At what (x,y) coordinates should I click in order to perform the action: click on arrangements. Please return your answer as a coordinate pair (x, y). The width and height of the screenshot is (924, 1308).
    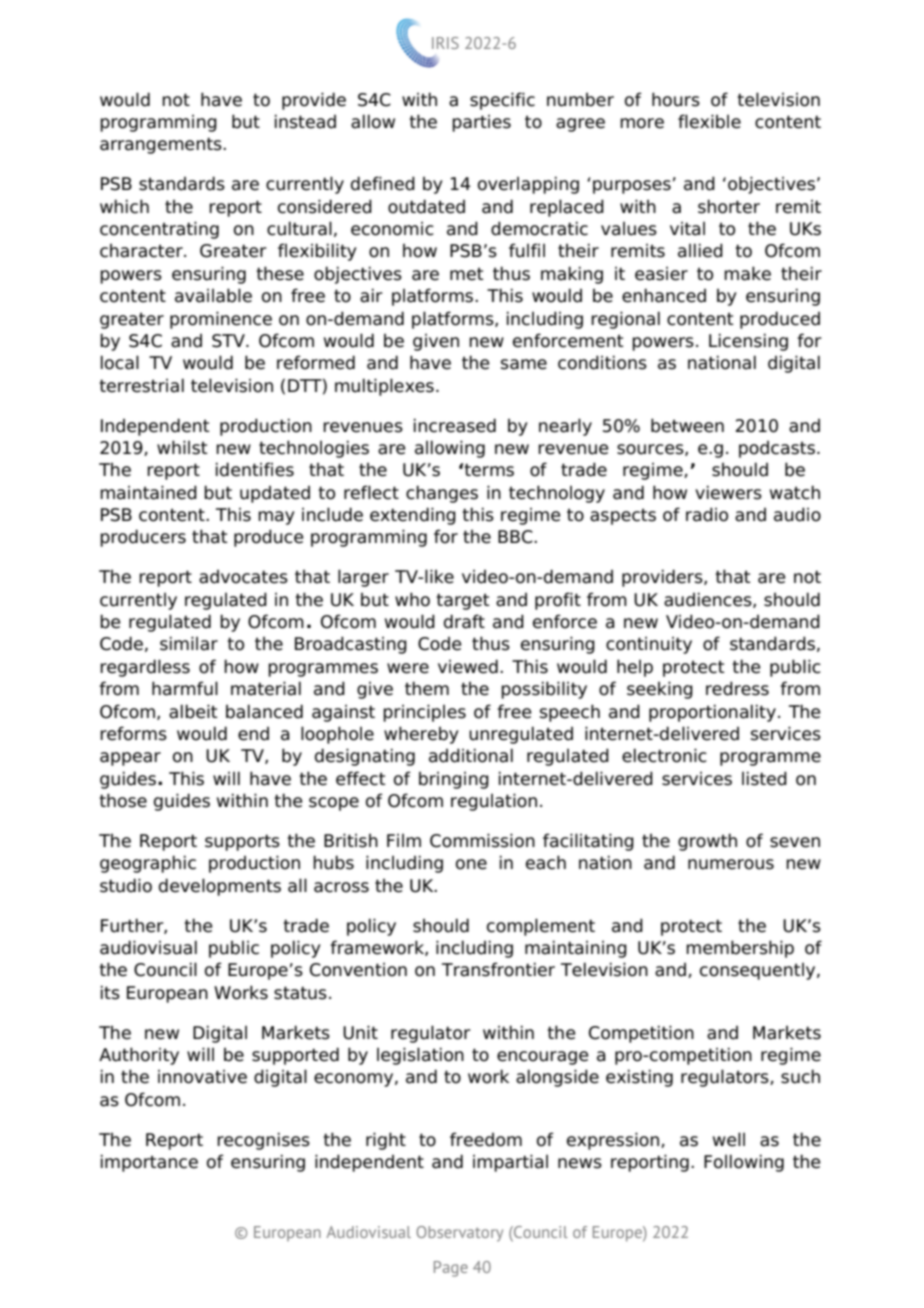
    Looking at the image, I should click on (162, 145).
